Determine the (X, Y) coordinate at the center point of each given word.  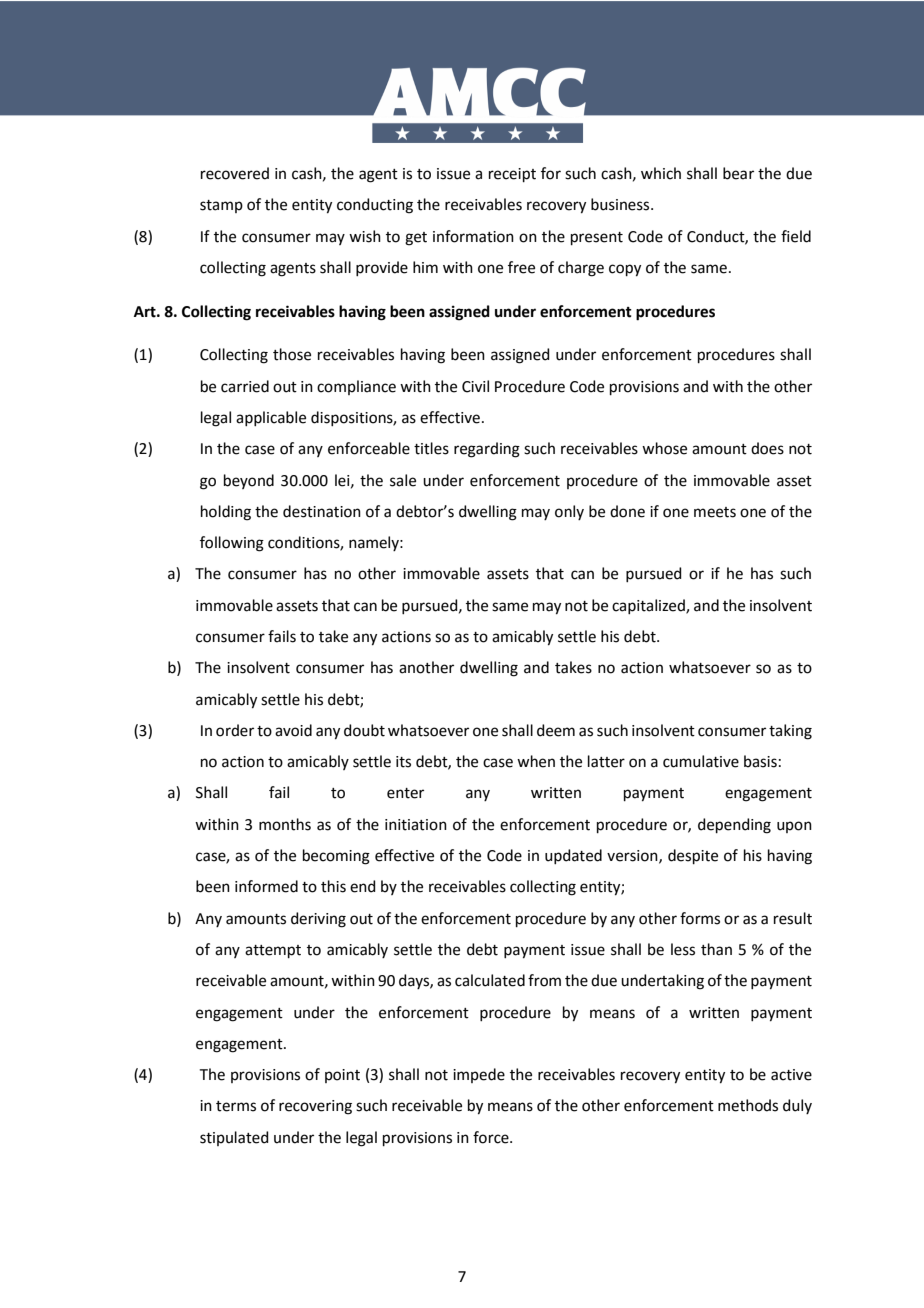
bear (738, 173)
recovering (315, 1107)
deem (556, 730)
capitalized (649, 606)
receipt (512, 175)
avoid (293, 730)
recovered (235, 173)
